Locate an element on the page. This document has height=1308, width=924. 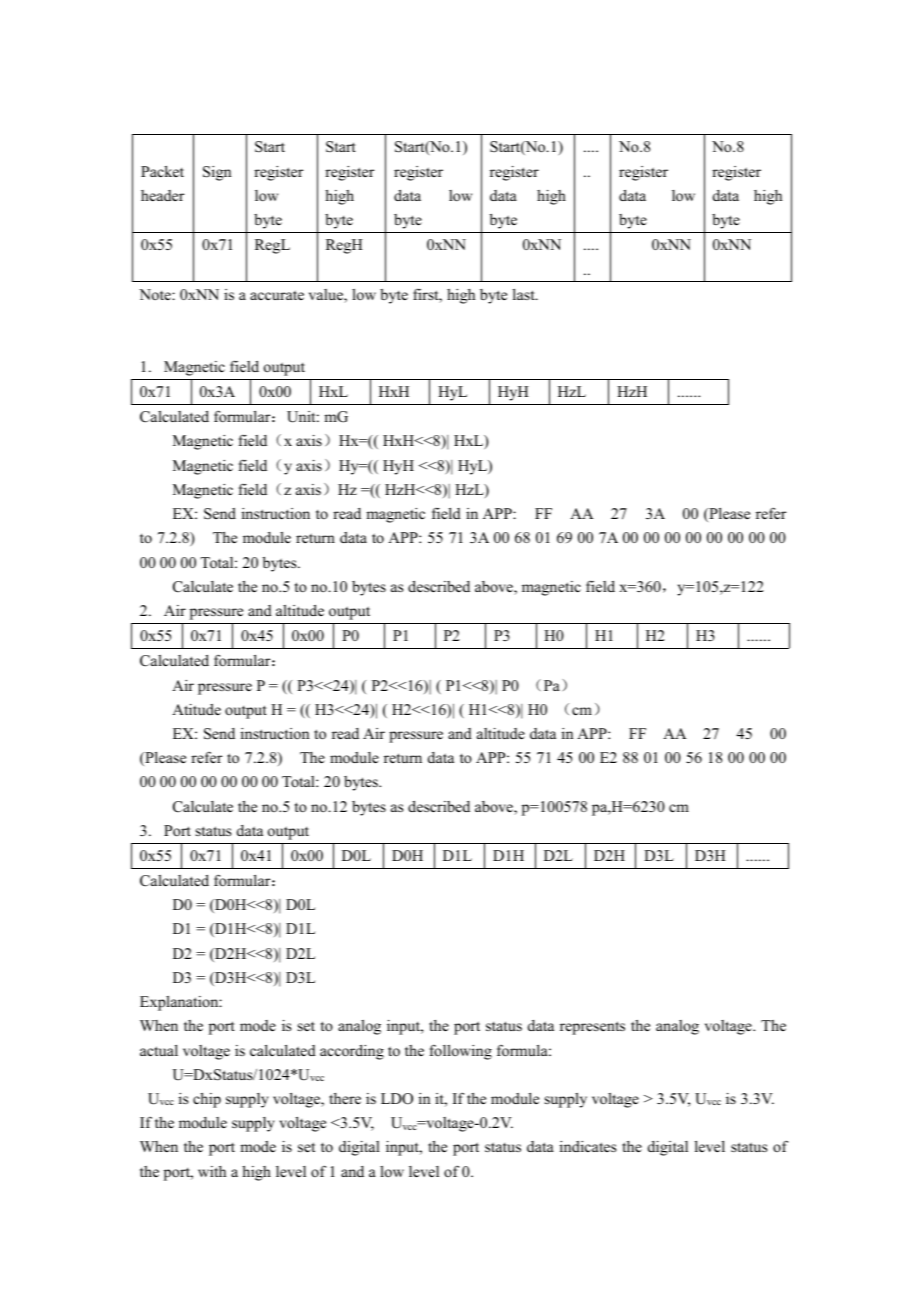
there is located at coordinates (345, 1098).
